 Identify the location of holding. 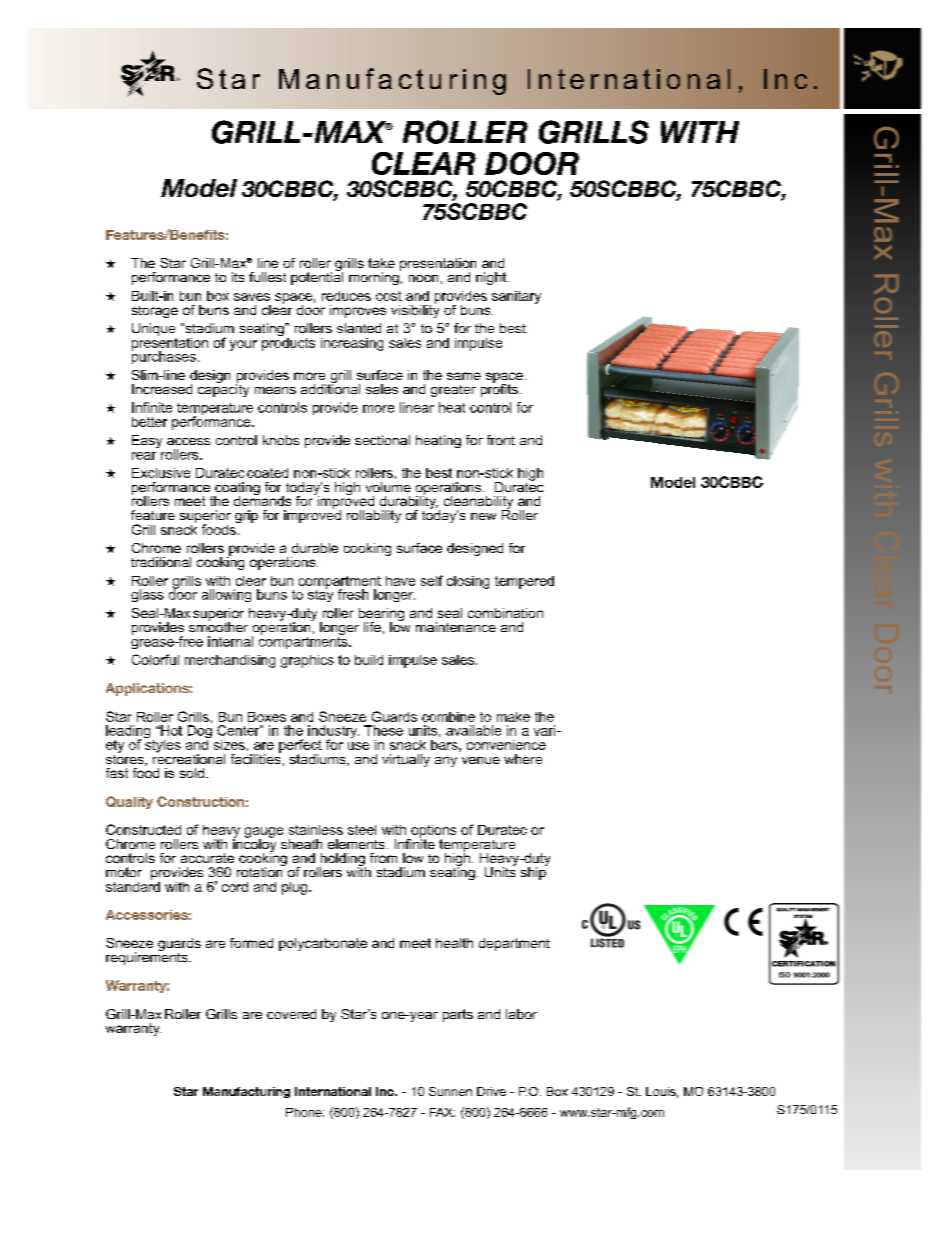
(343, 861).
